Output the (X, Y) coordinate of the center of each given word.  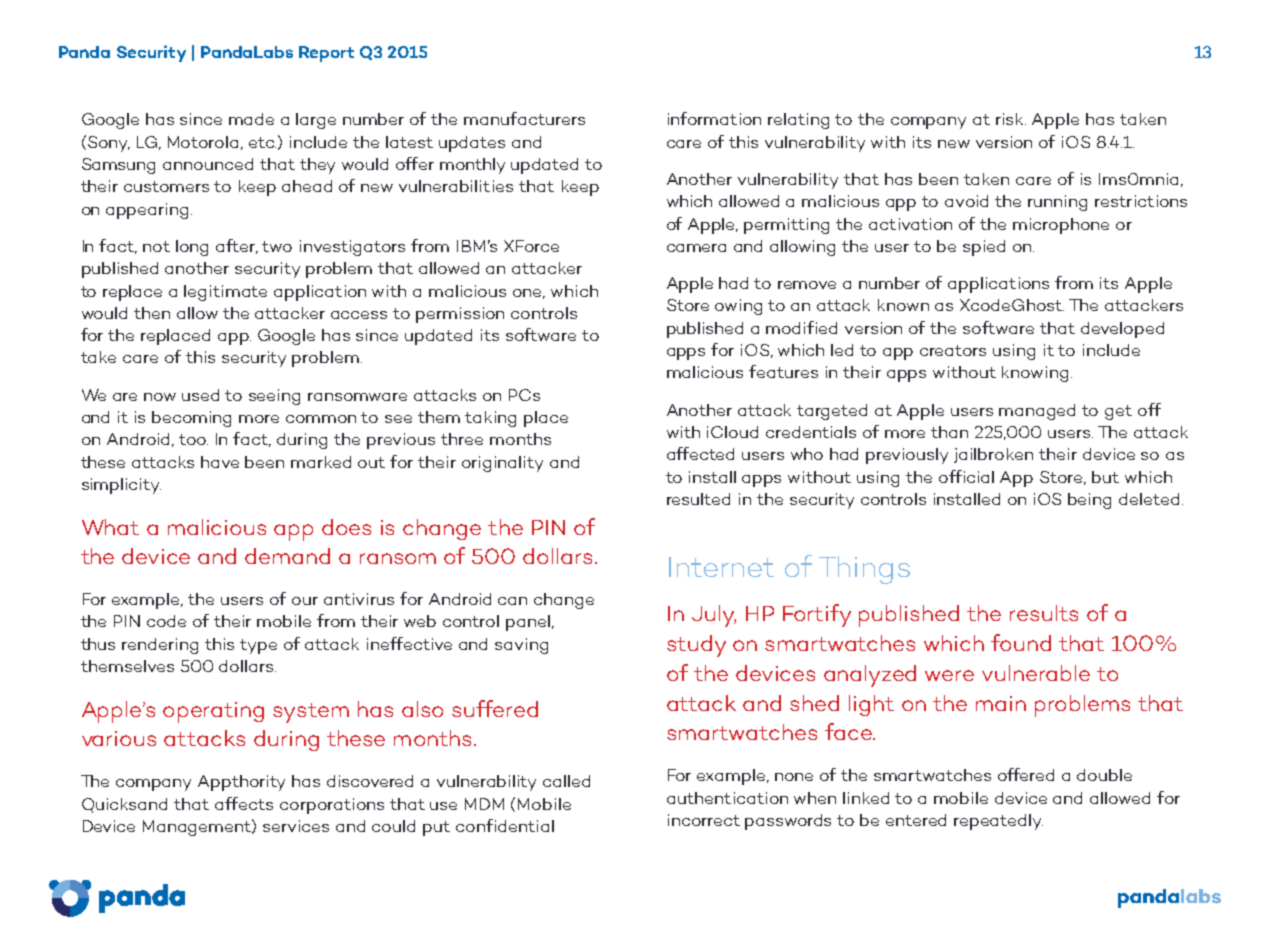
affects (244, 803)
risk (1011, 119)
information (714, 118)
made (251, 119)
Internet (721, 567)
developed (1122, 330)
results (1044, 613)
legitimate (225, 293)
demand (287, 556)
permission (460, 315)
